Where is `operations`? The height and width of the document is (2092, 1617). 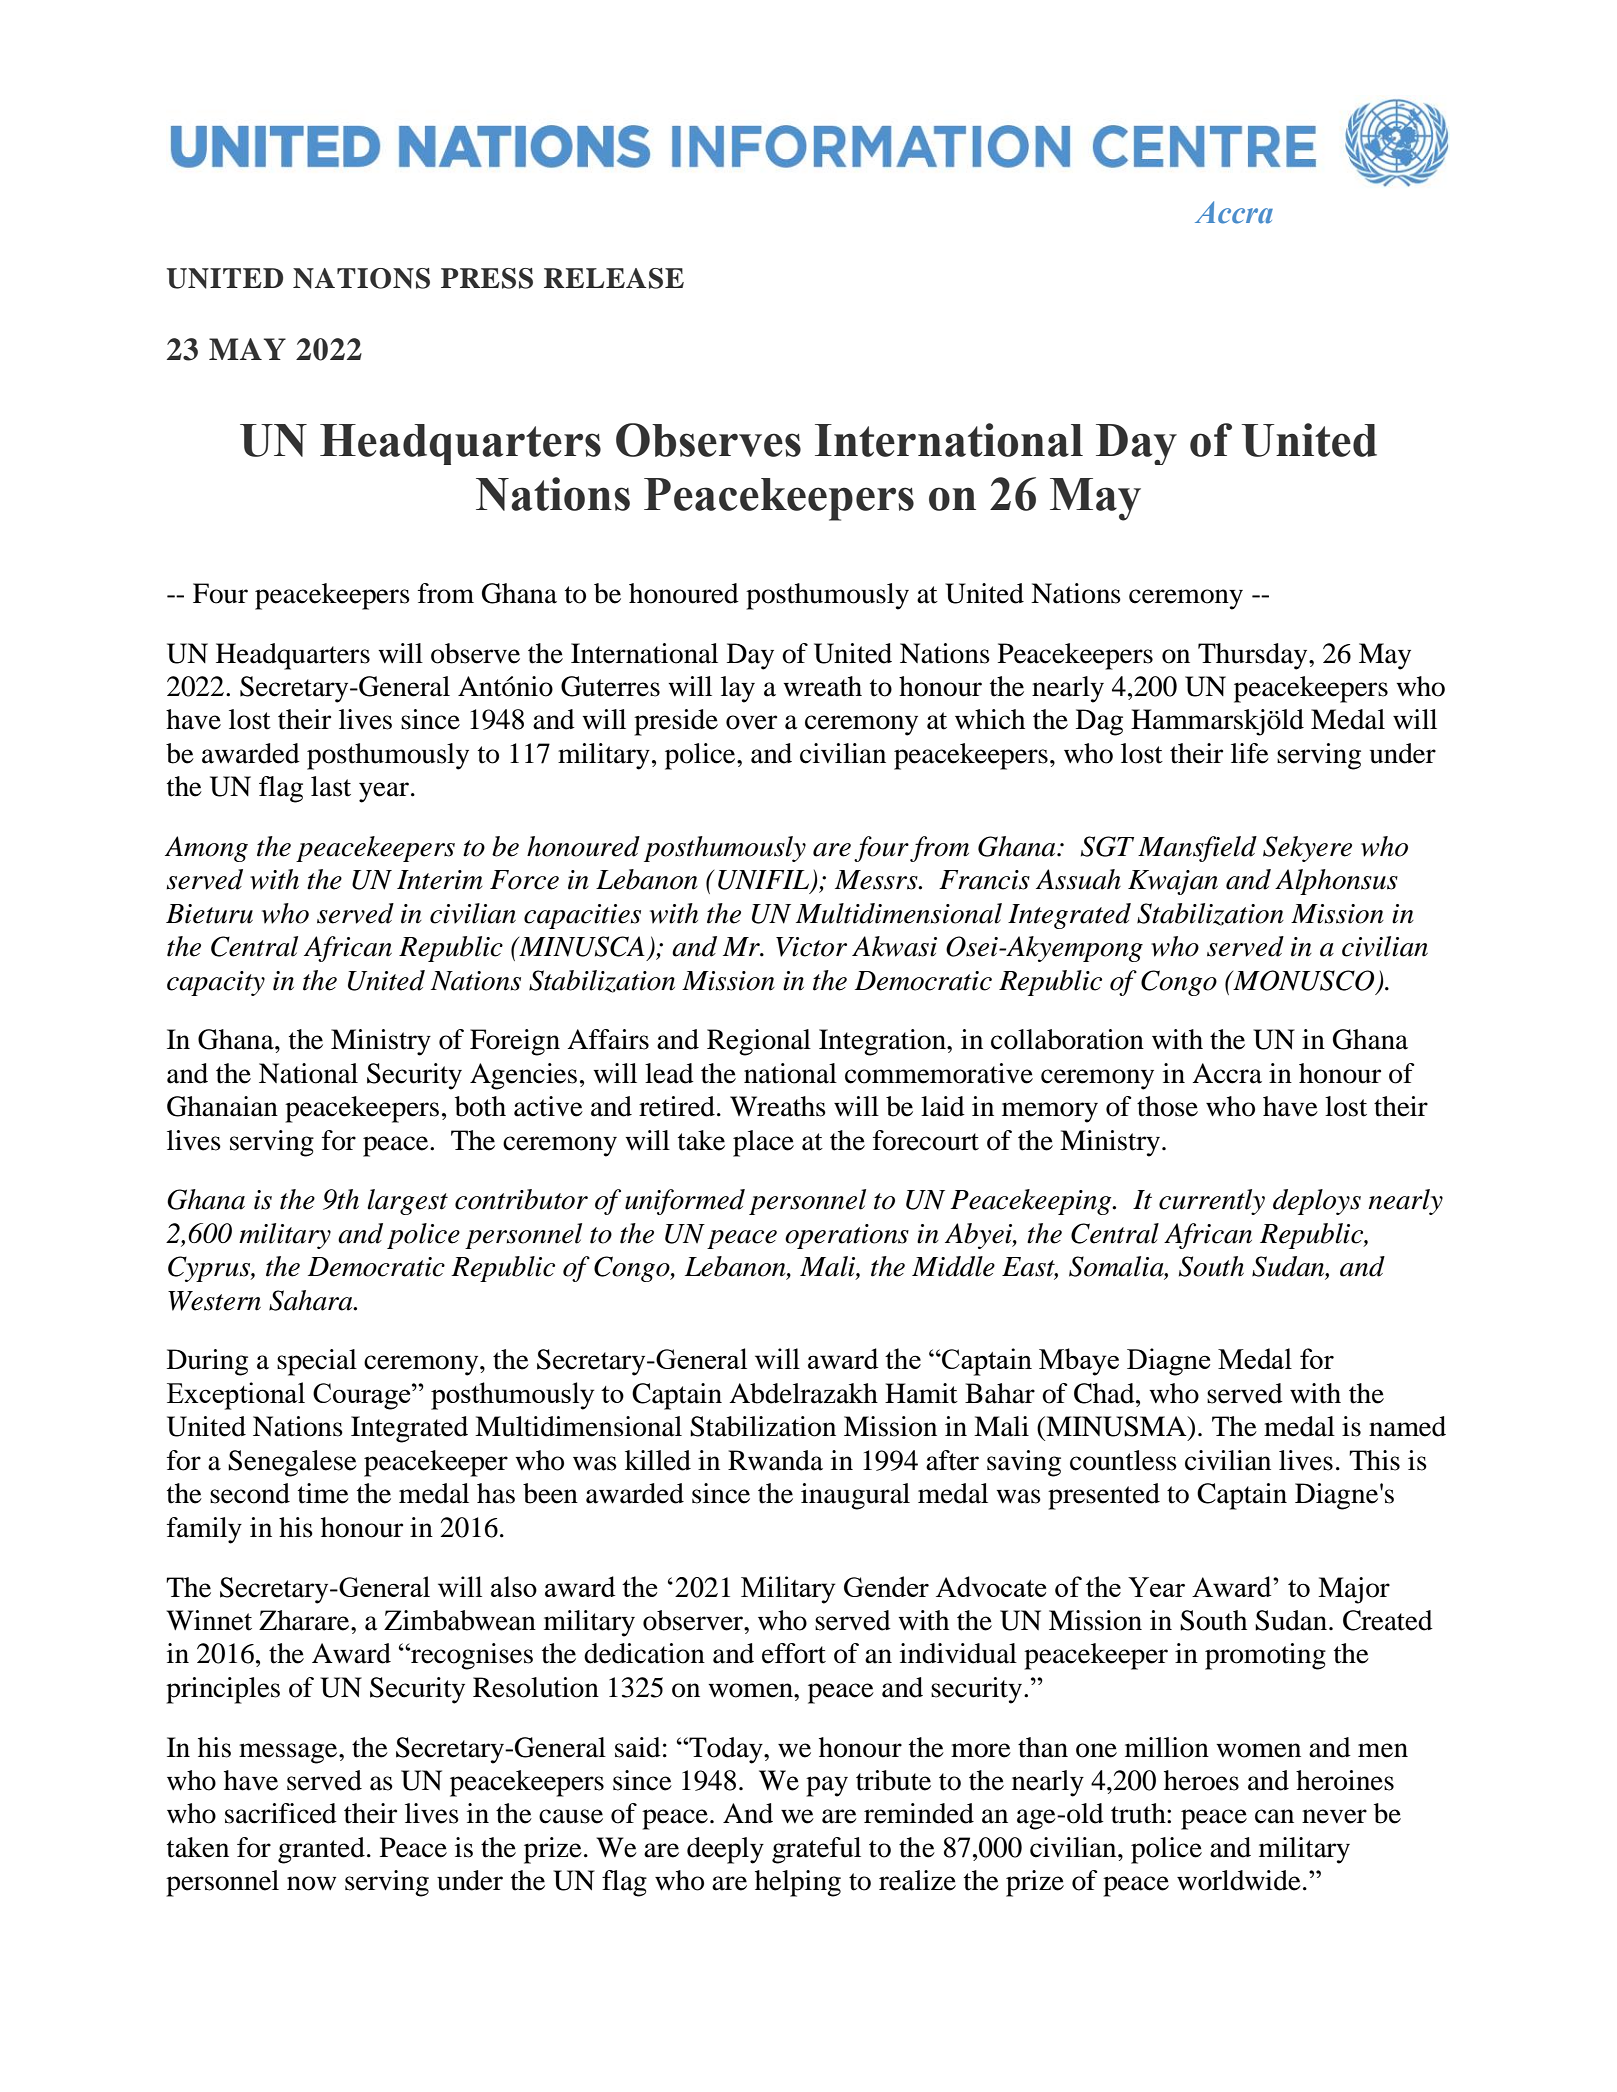
operations is located at coordinates (847, 1236).
